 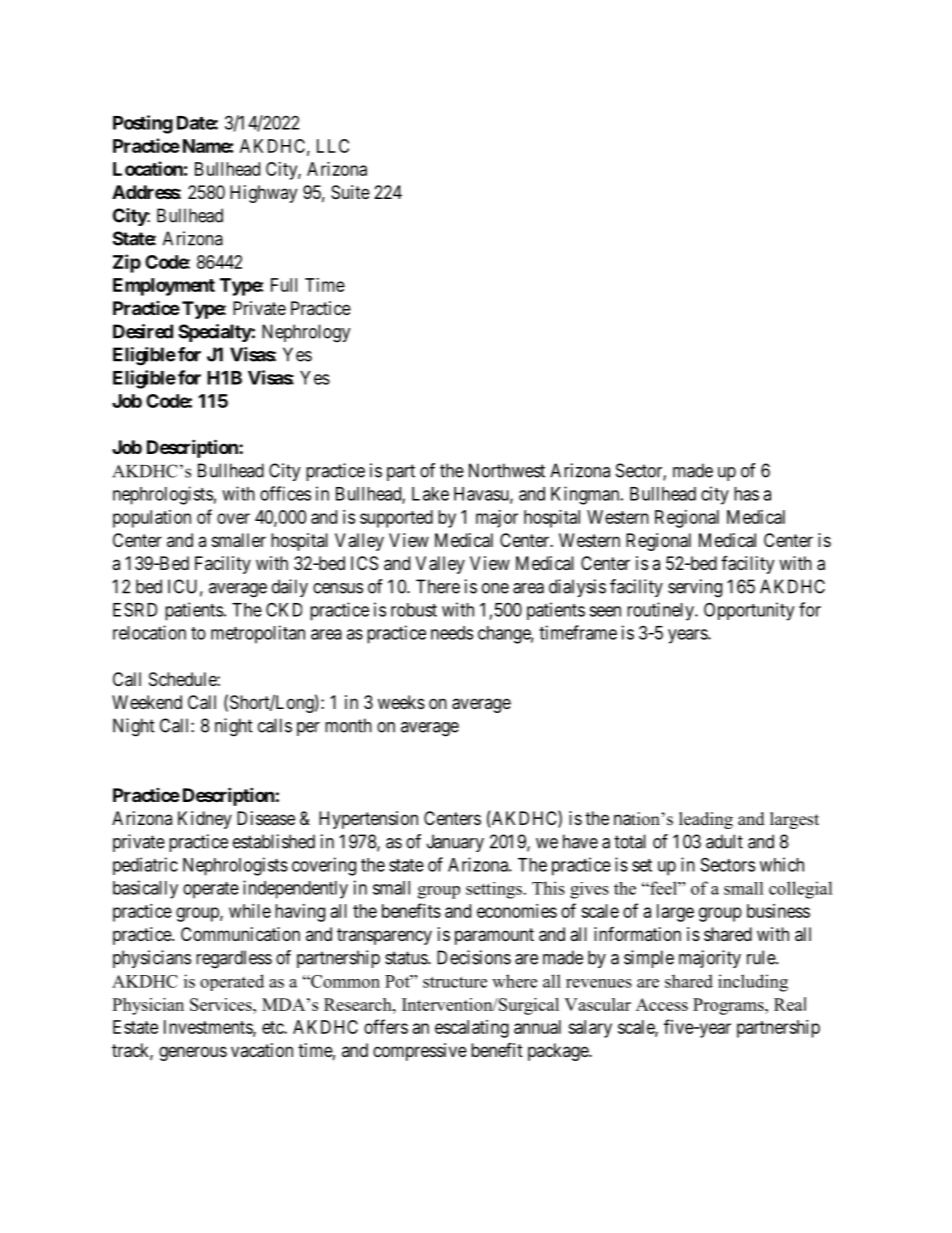 What do you see at coordinates (350, 192) in the page?
I see `Suite` at bounding box center [350, 192].
